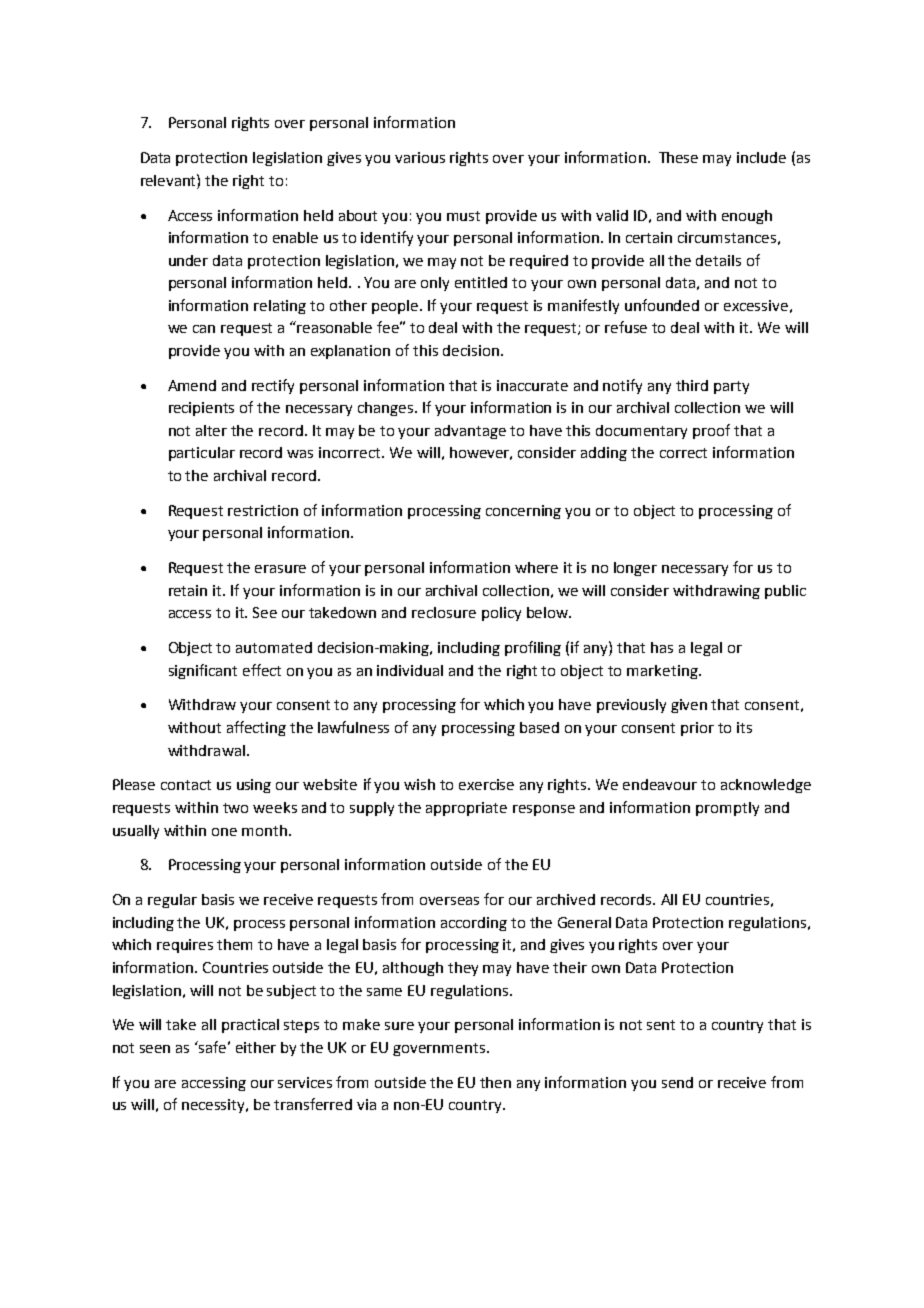 The image size is (924, 1308). Describe the element at coordinates (463, 216) in the document. I see `must` at that location.
